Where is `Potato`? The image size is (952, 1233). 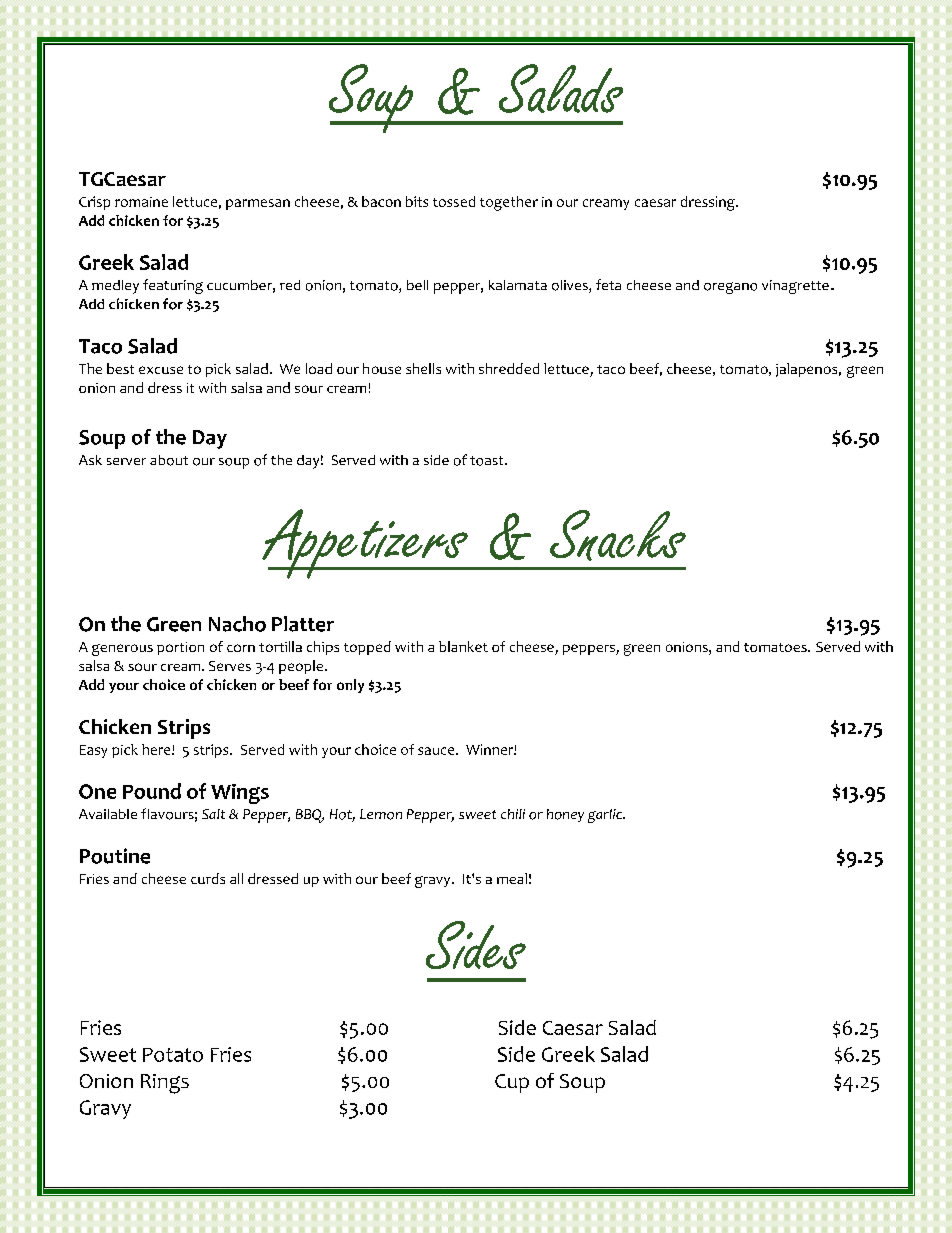
Potato is located at coordinates (173, 1055).
